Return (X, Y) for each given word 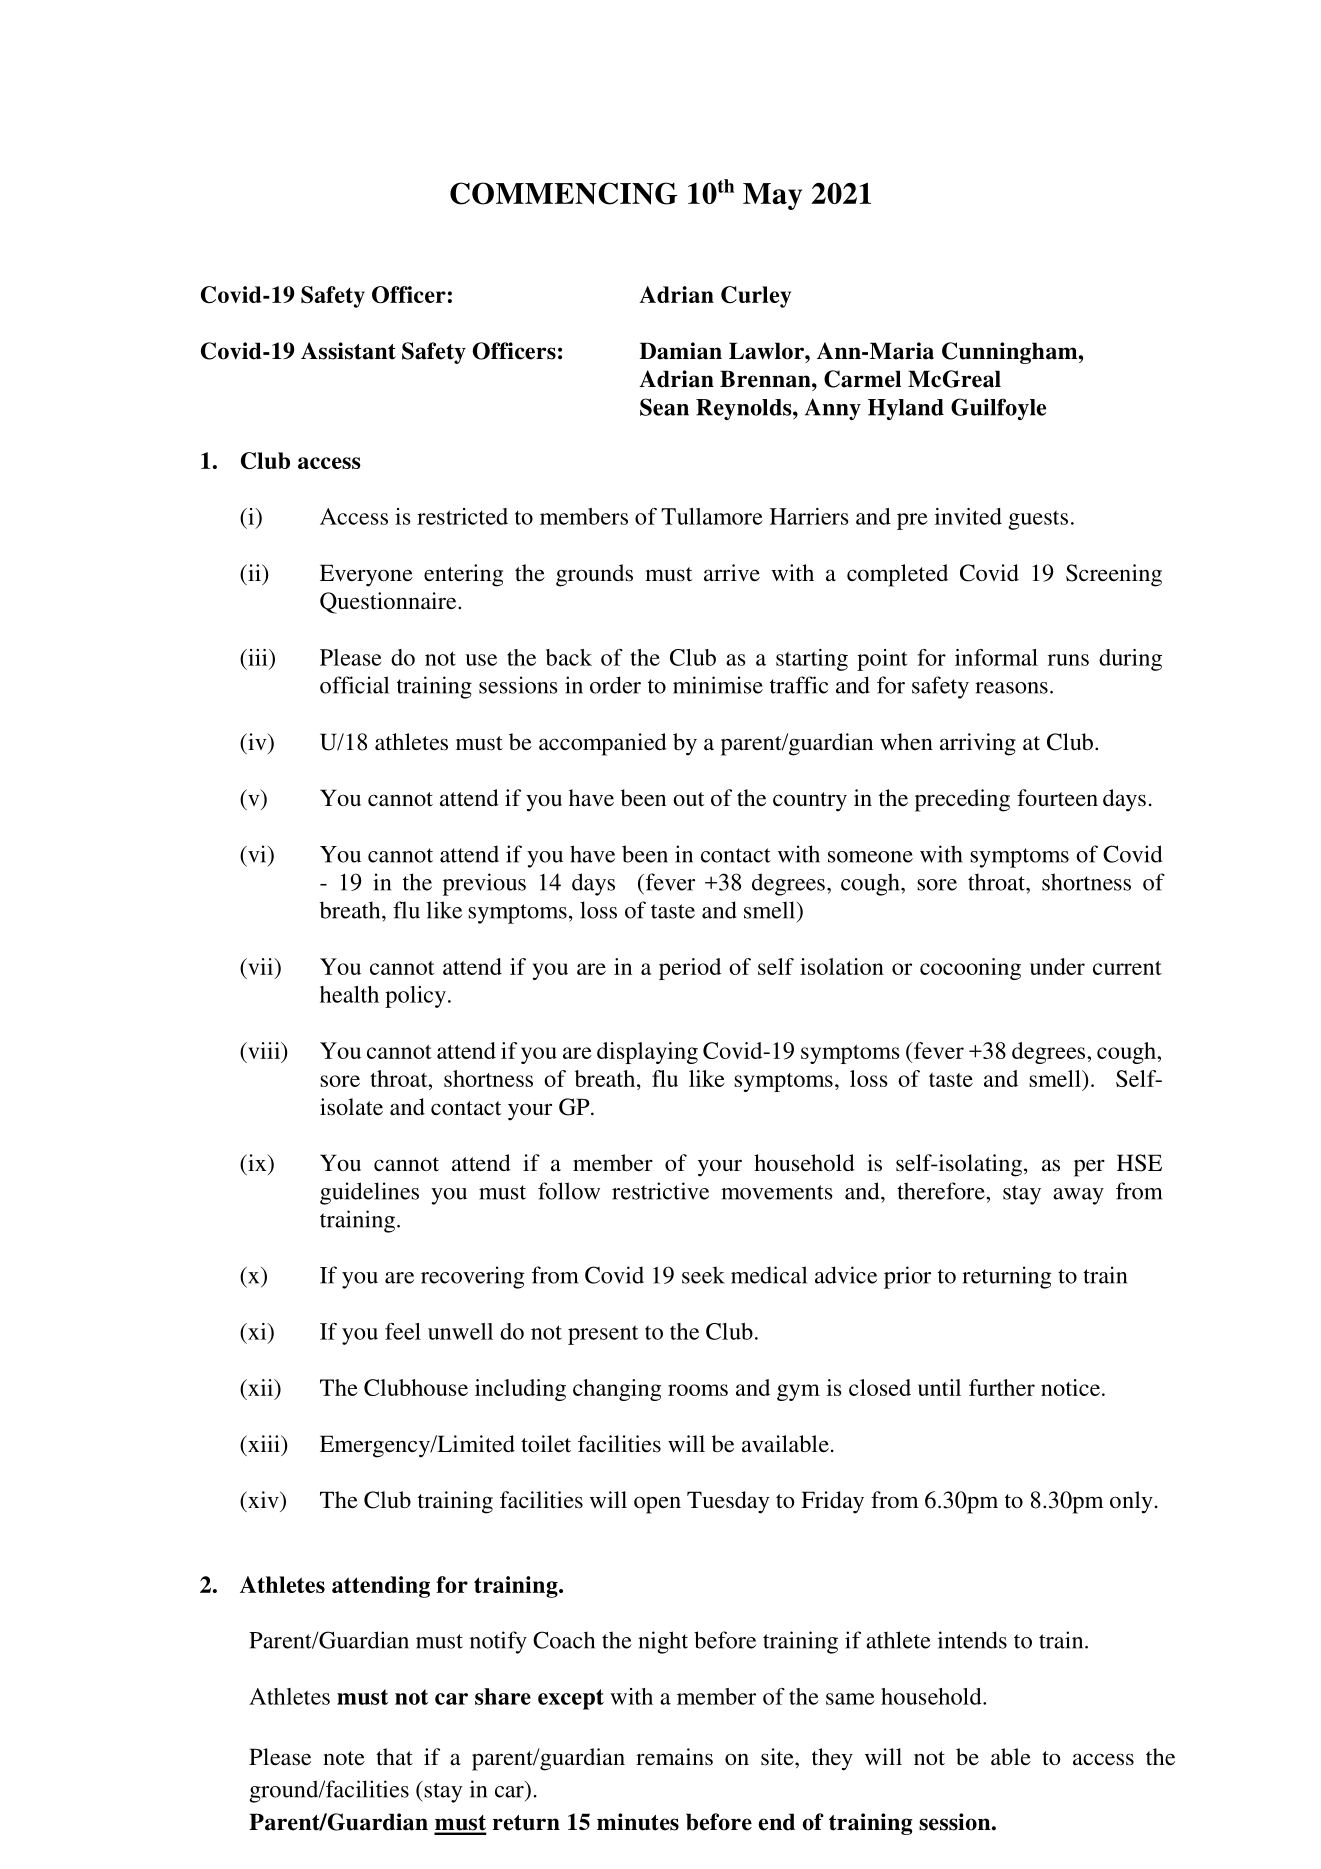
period (690, 969)
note (344, 1758)
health (349, 994)
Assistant (348, 351)
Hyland (906, 409)
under (1057, 966)
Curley (756, 297)
